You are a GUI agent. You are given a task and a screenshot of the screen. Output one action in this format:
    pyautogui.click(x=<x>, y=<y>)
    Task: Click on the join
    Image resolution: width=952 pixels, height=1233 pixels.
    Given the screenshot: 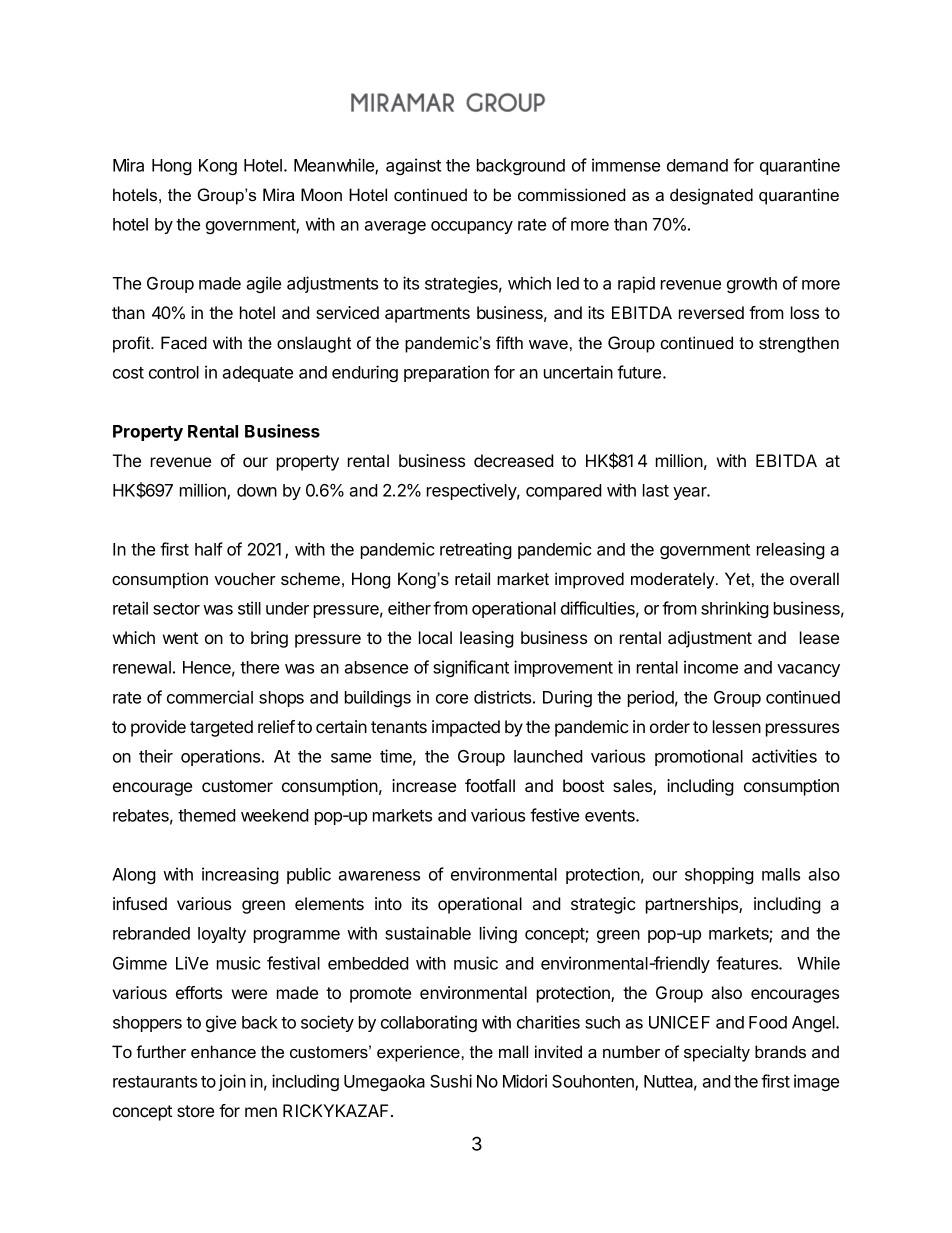 What is the action you would take?
    pyautogui.click(x=232, y=1082)
